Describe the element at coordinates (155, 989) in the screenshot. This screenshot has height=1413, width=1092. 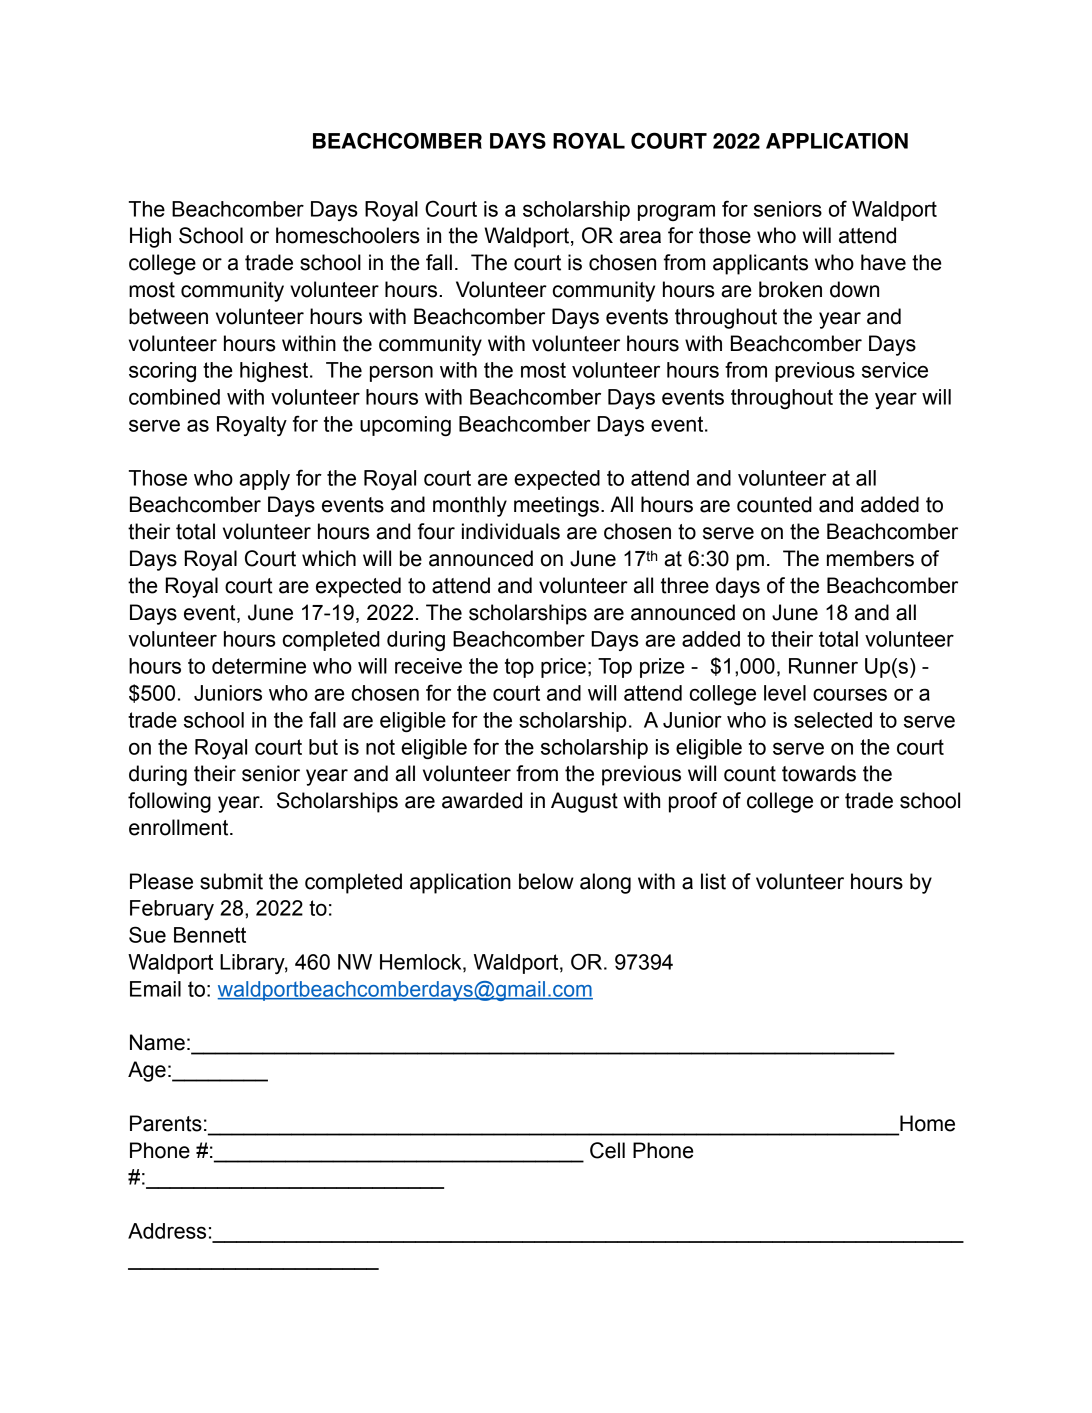
I see `Email` at that location.
